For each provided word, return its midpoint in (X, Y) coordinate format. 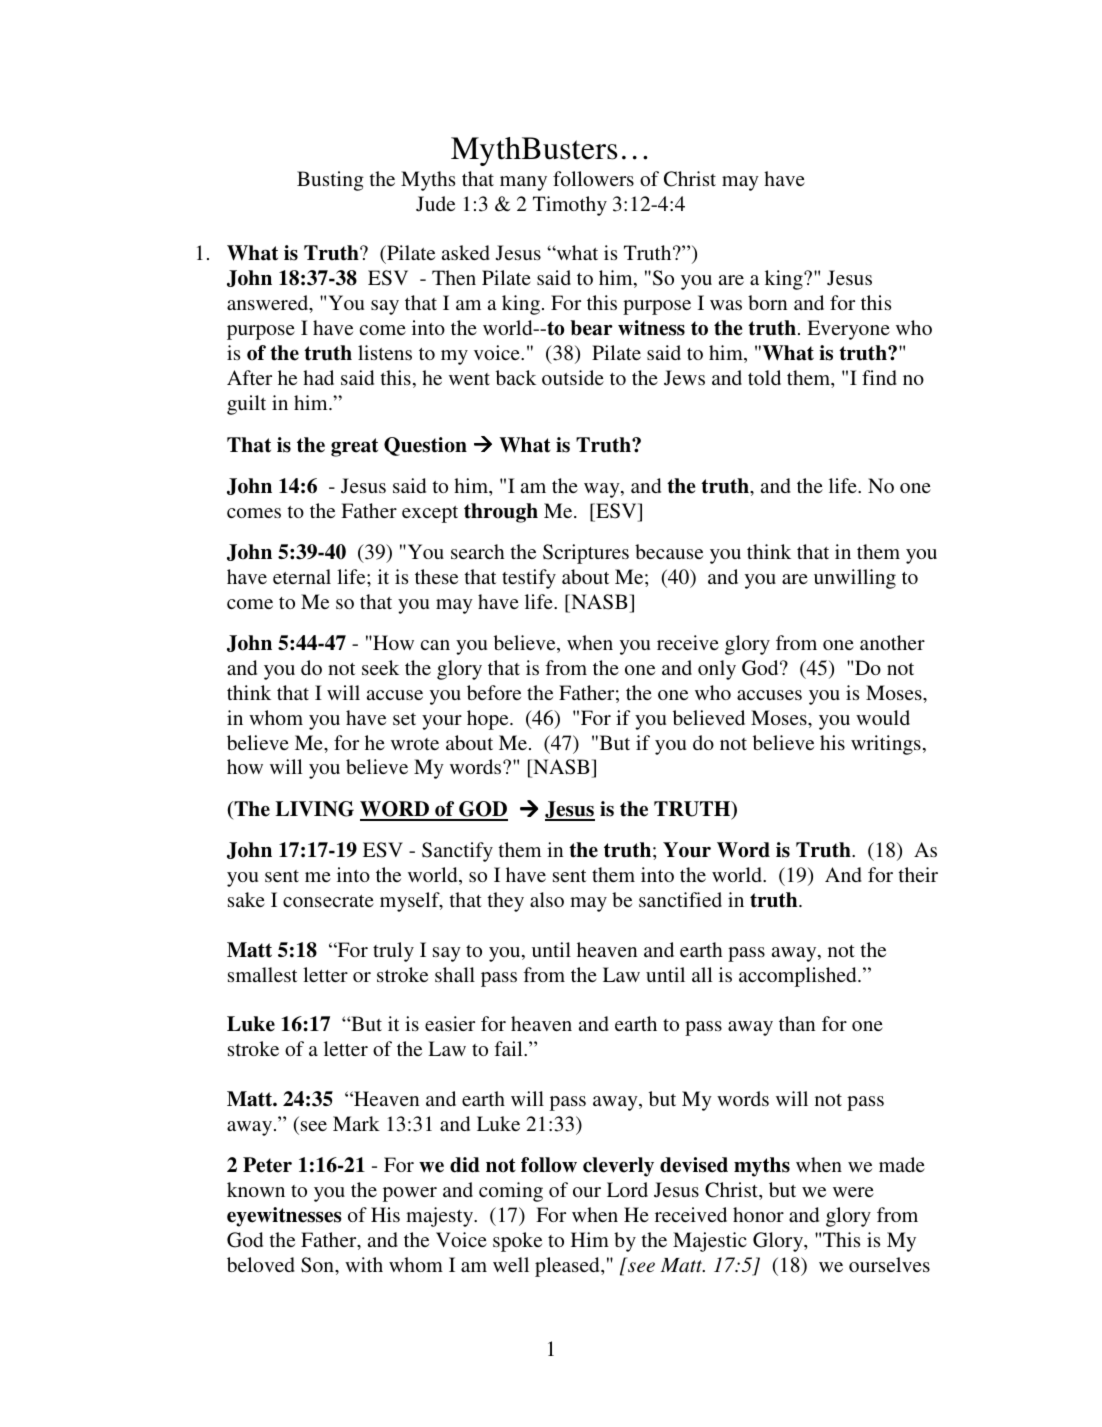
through (501, 513)
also (547, 899)
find (879, 377)
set (404, 719)
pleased (568, 1267)
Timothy (570, 206)
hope (489, 720)
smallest (263, 974)
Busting (330, 181)
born (767, 302)
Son (318, 1265)
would (883, 717)
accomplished (799, 977)
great (354, 447)
